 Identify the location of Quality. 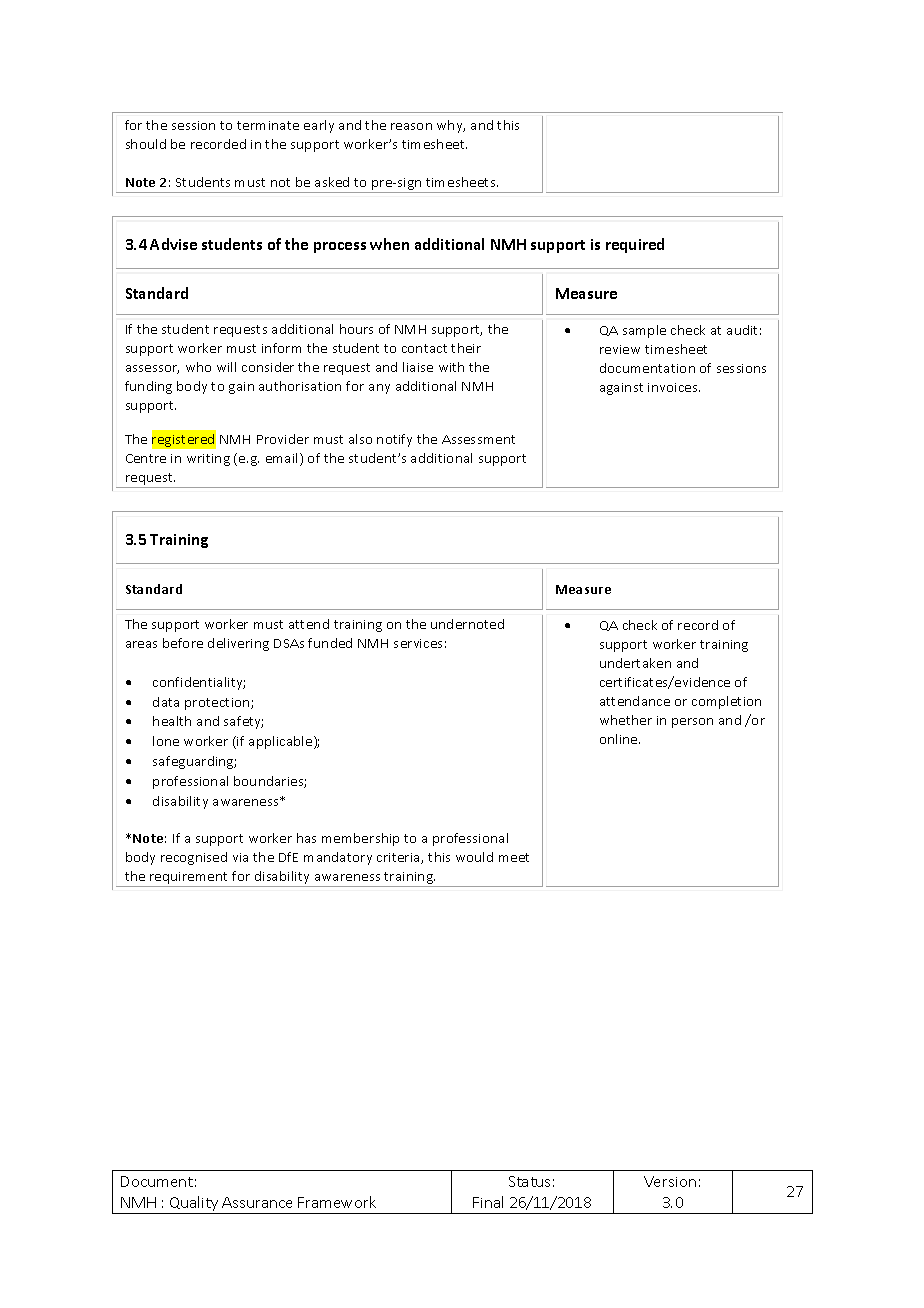
(194, 1205).
